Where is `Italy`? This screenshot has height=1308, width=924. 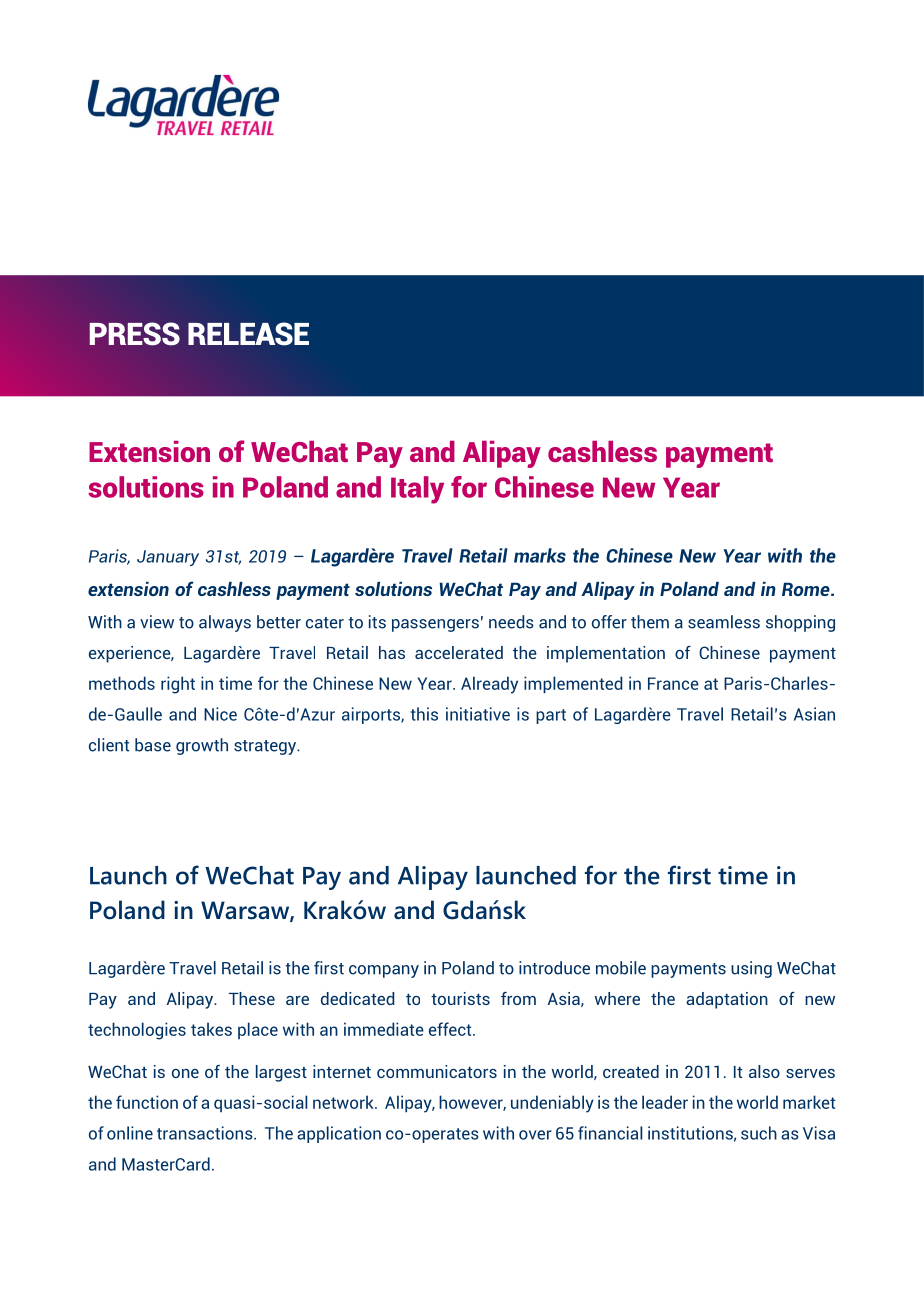
Italy is located at coordinates (417, 490).
